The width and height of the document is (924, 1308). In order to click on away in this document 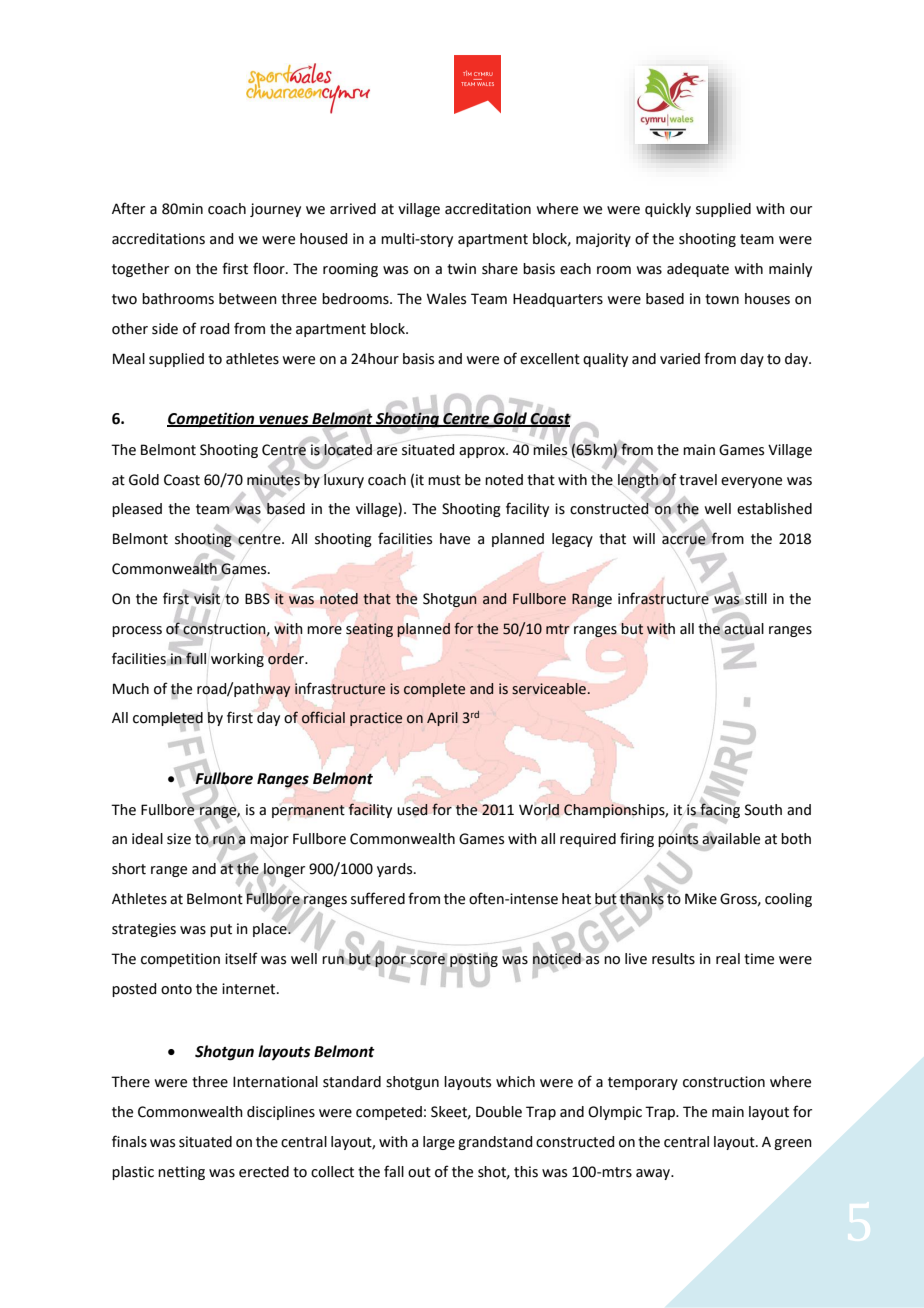, I will do `click(654, 1174)`.
